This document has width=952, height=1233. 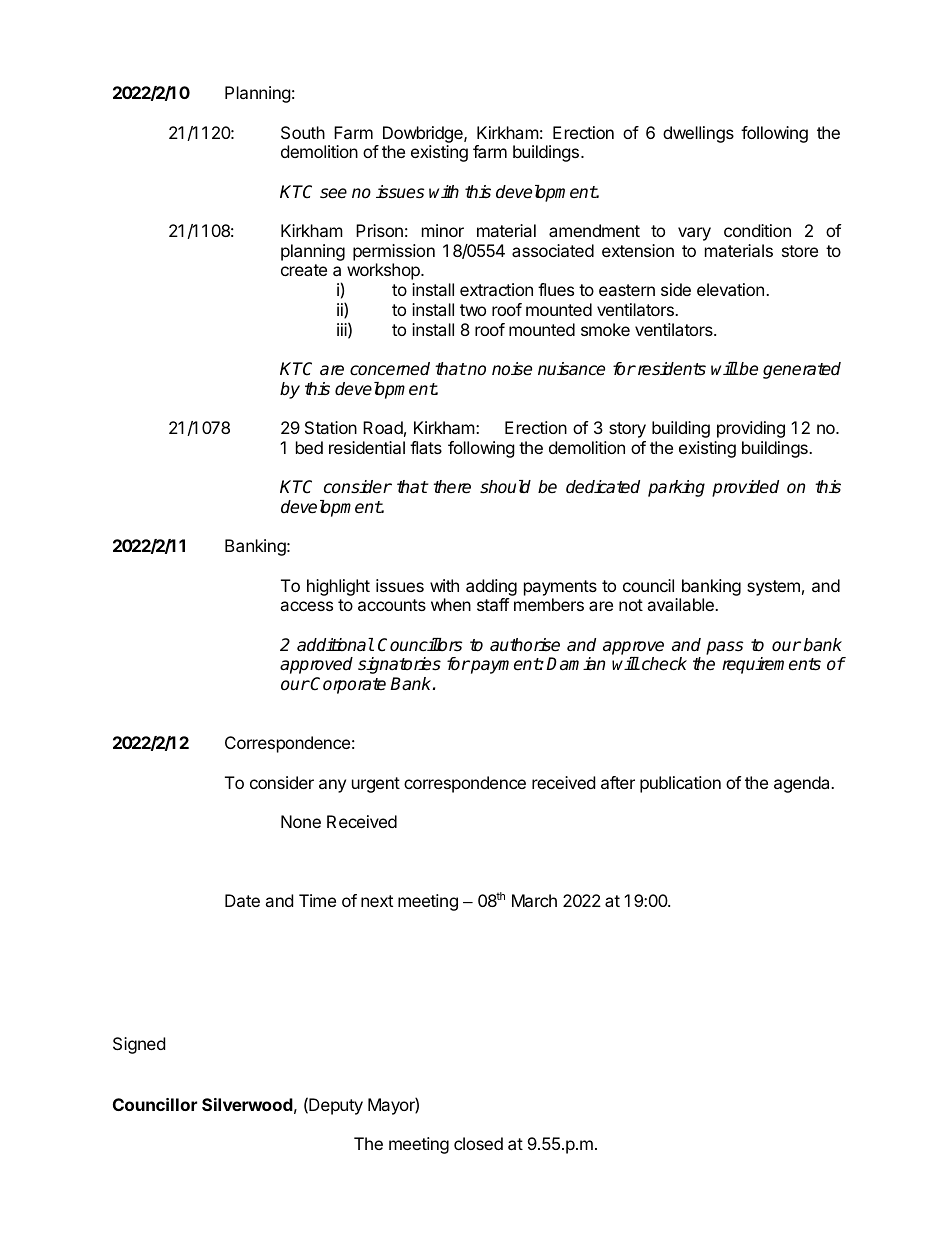 I want to click on pass, so click(x=724, y=648).
